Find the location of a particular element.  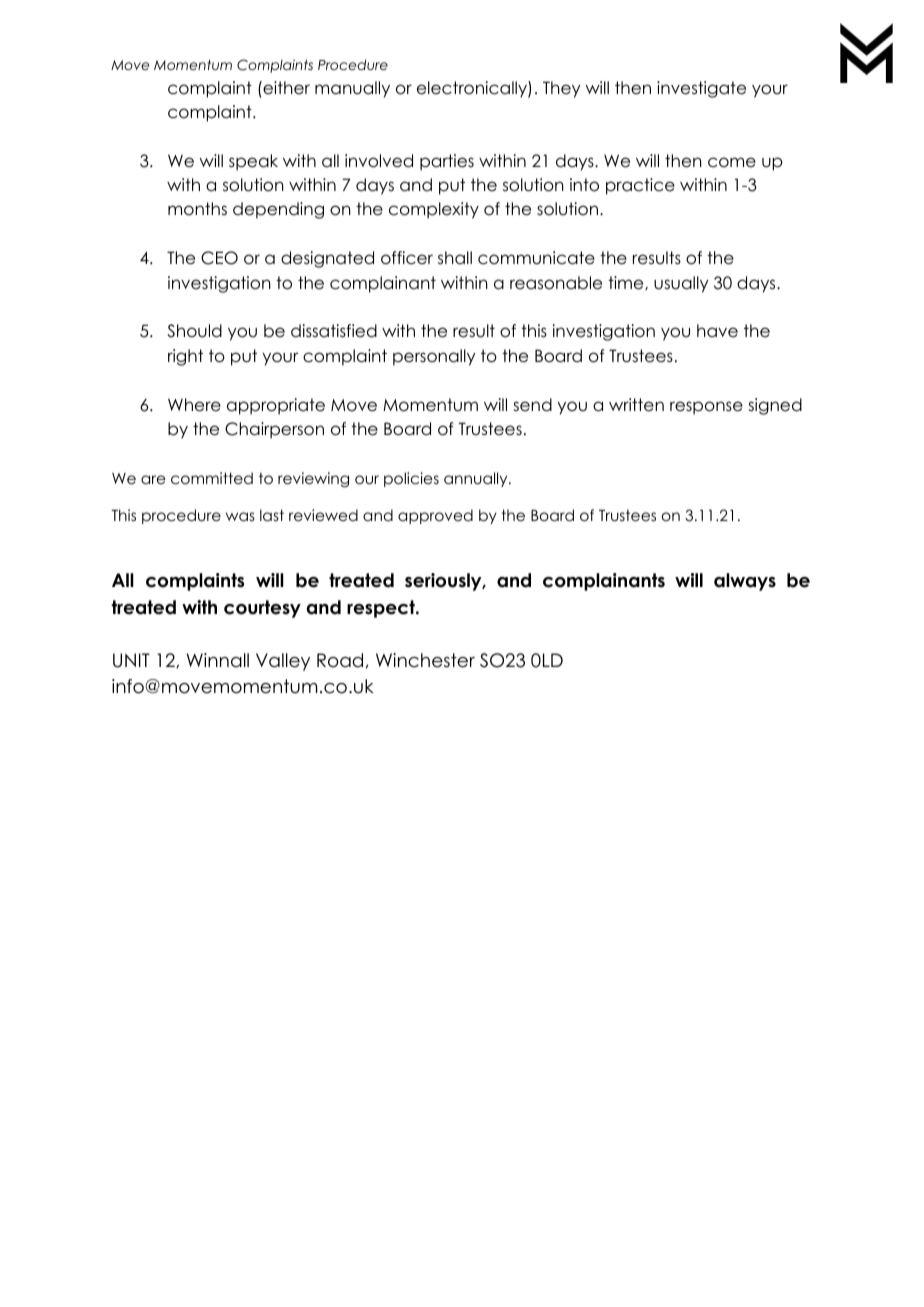

investigate is located at coordinates (701, 89).
